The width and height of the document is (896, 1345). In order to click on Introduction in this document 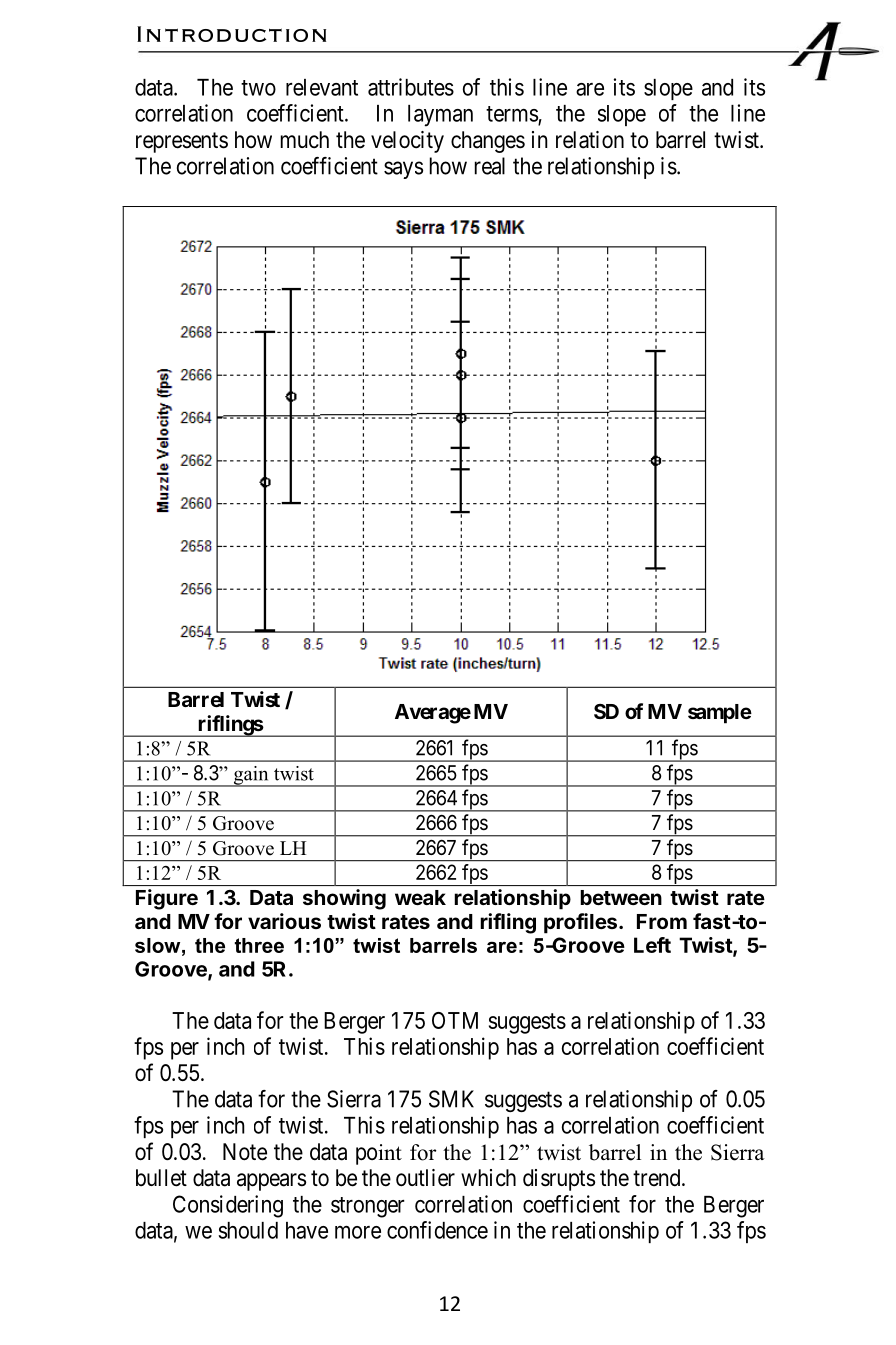, I will do `click(231, 34)`.
